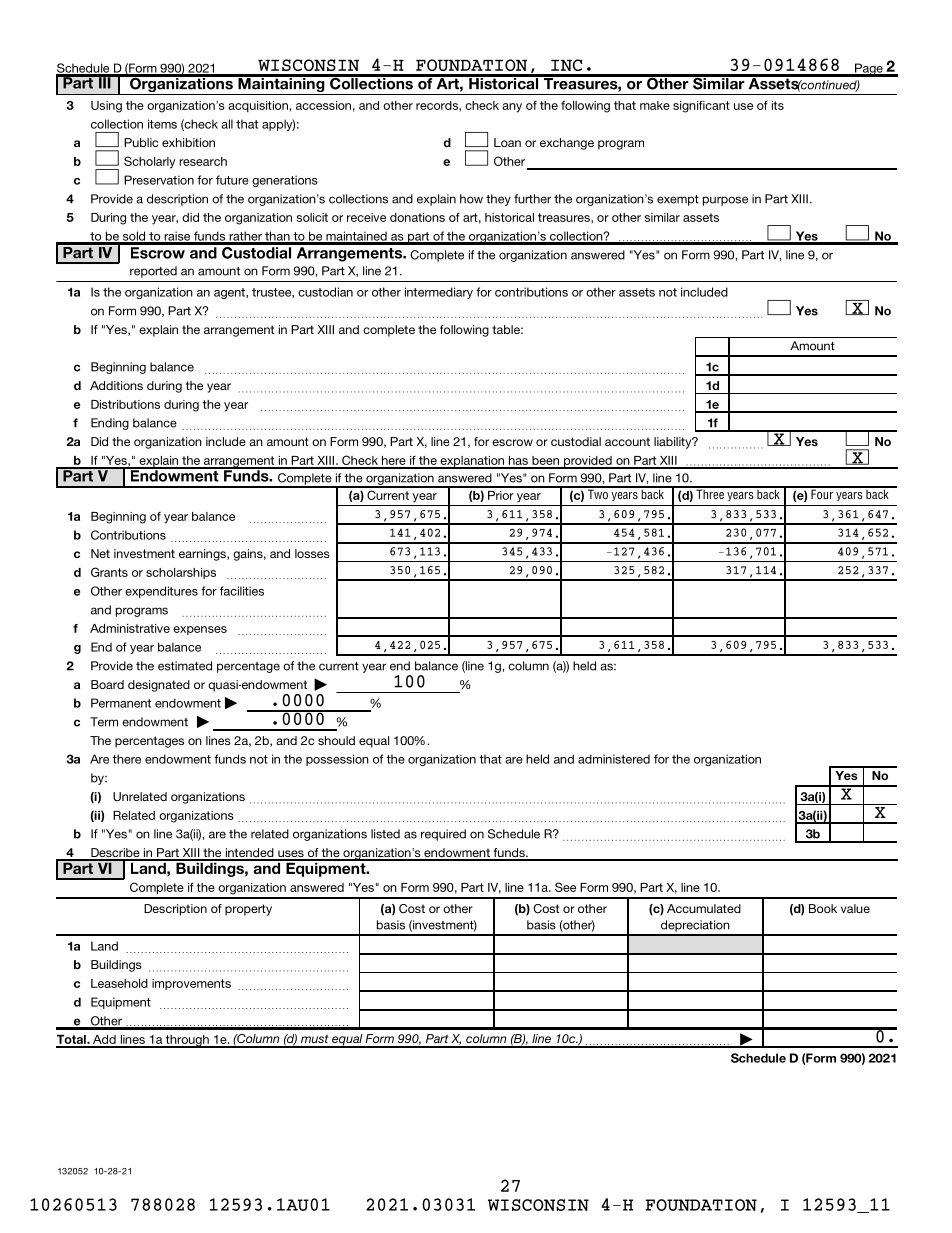  What do you see at coordinates (507, 142) in the screenshot?
I see `Loan` at bounding box center [507, 142].
